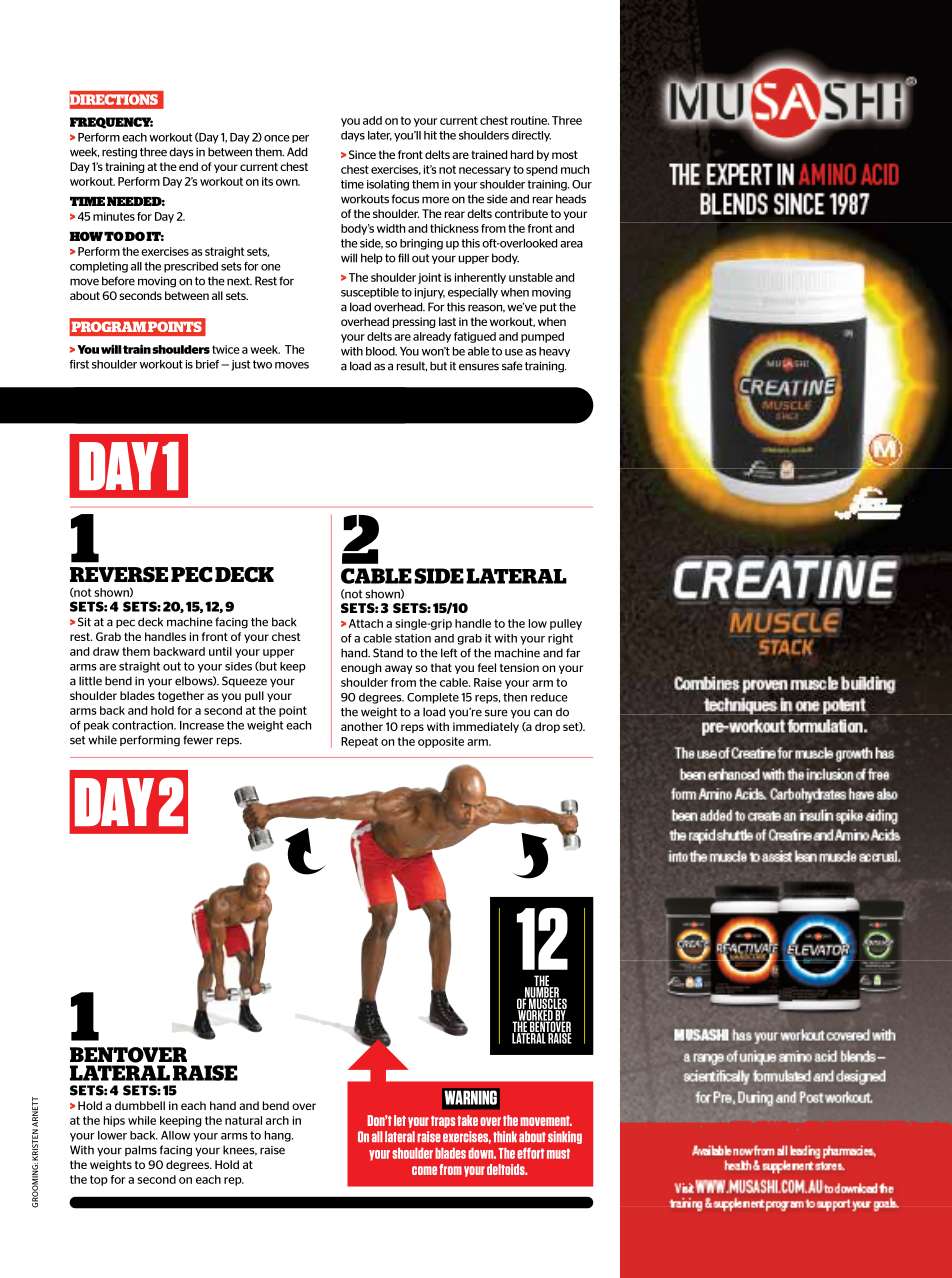  I want to click on hang, so click(279, 1136).
